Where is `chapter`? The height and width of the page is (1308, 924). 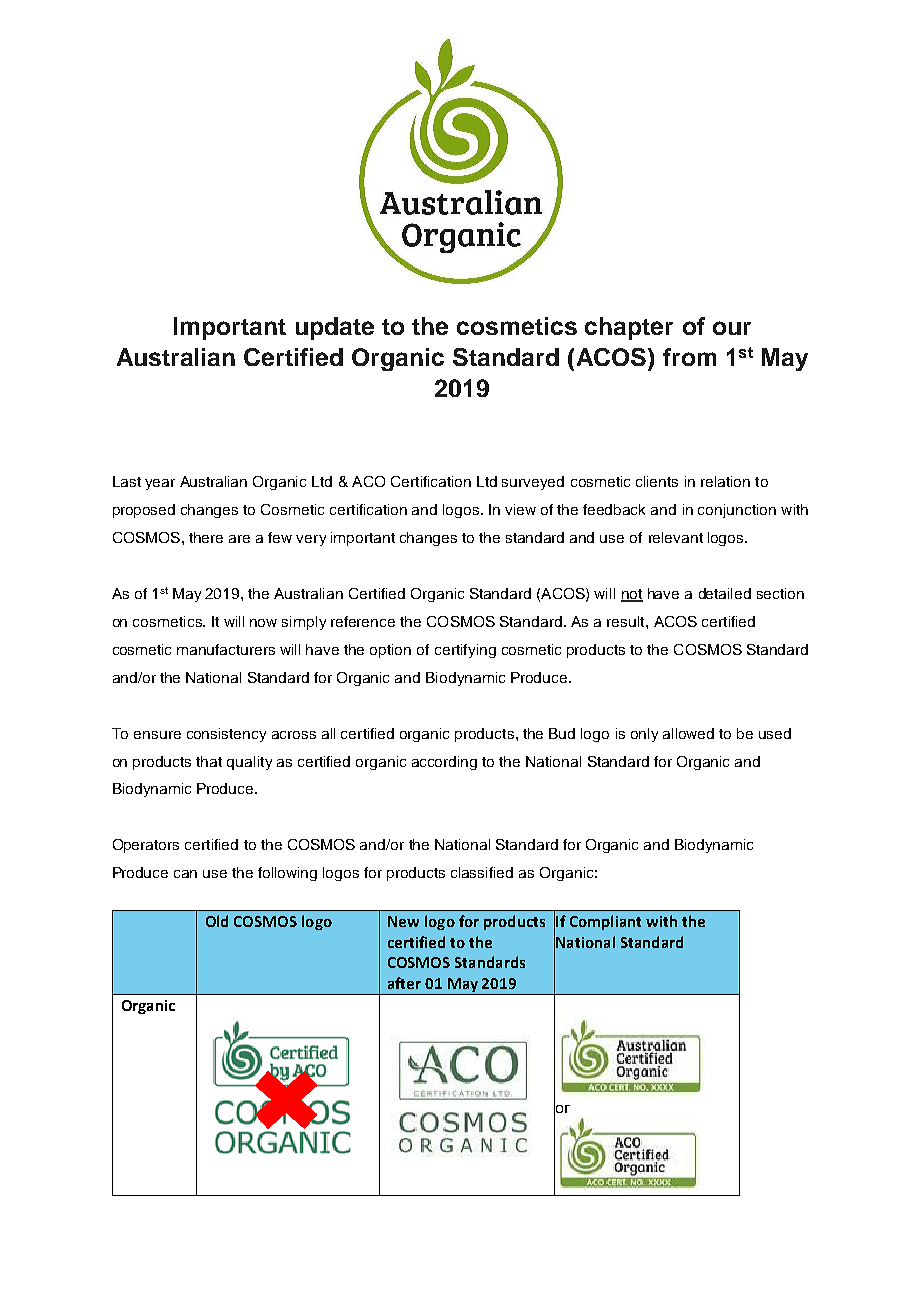 chapter is located at coordinates (629, 328).
